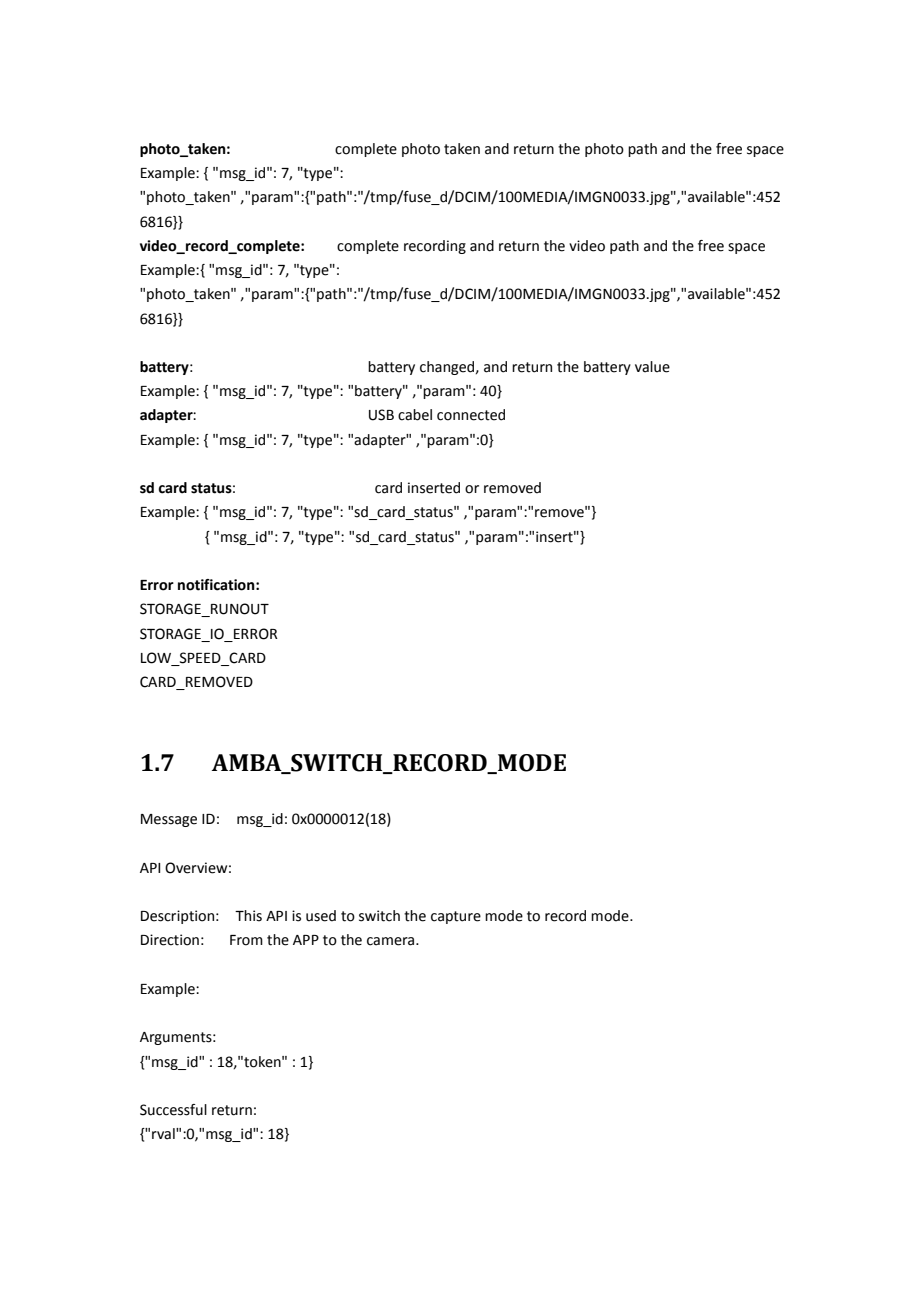 The width and height of the screenshot is (924, 1308). What do you see at coordinates (321, 916) in the screenshot?
I see `used` at bounding box center [321, 916].
